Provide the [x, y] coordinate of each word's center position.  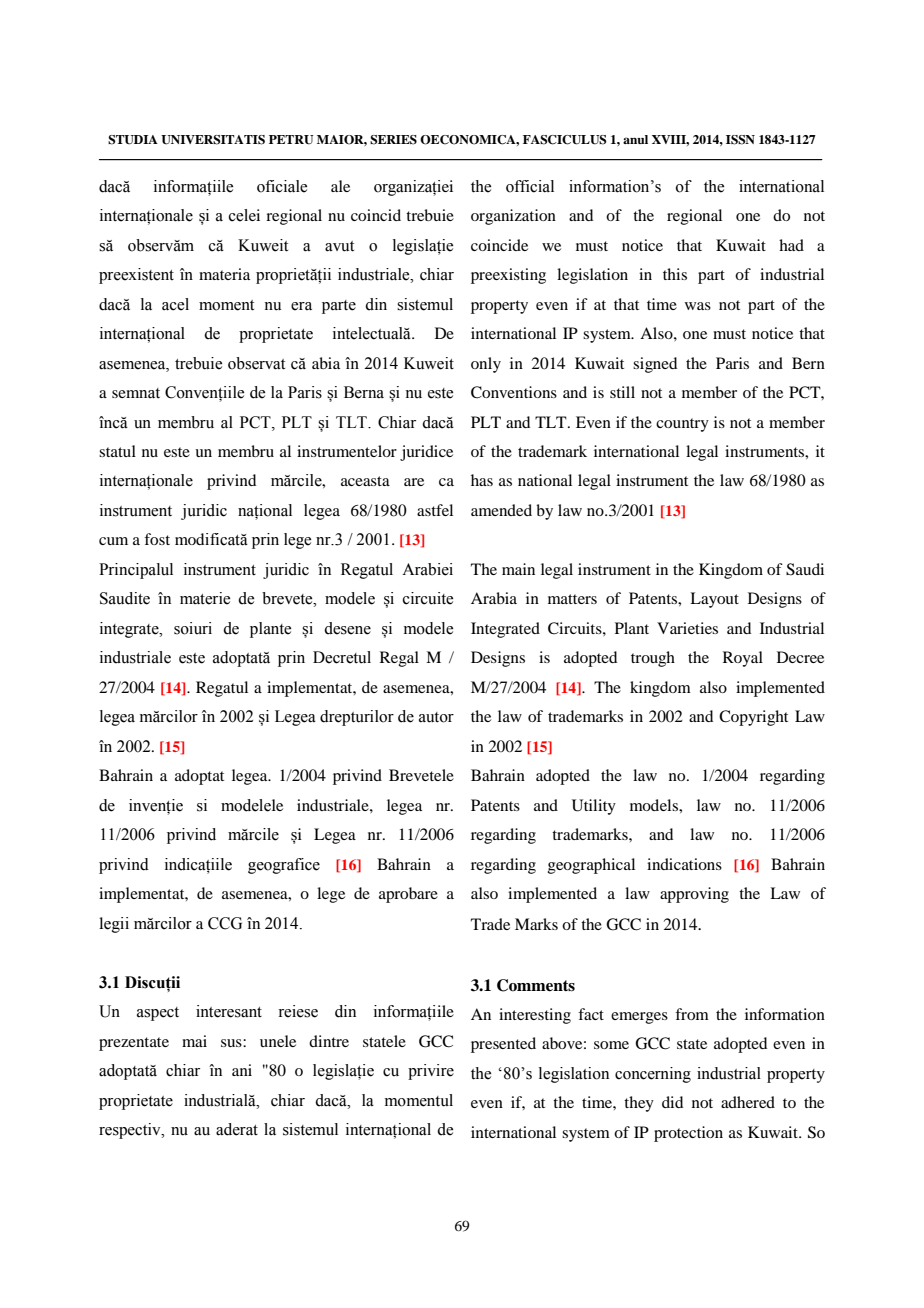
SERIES [393, 140]
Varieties [687, 628]
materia [224, 274]
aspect [158, 1014]
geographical [591, 866]
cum [113, 541]
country [682, 425]
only [486, 365]
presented [503, 1045]
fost [157, 539]
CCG [225, 923]
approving [694, 895]
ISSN [740, 140]
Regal [399, 659]
